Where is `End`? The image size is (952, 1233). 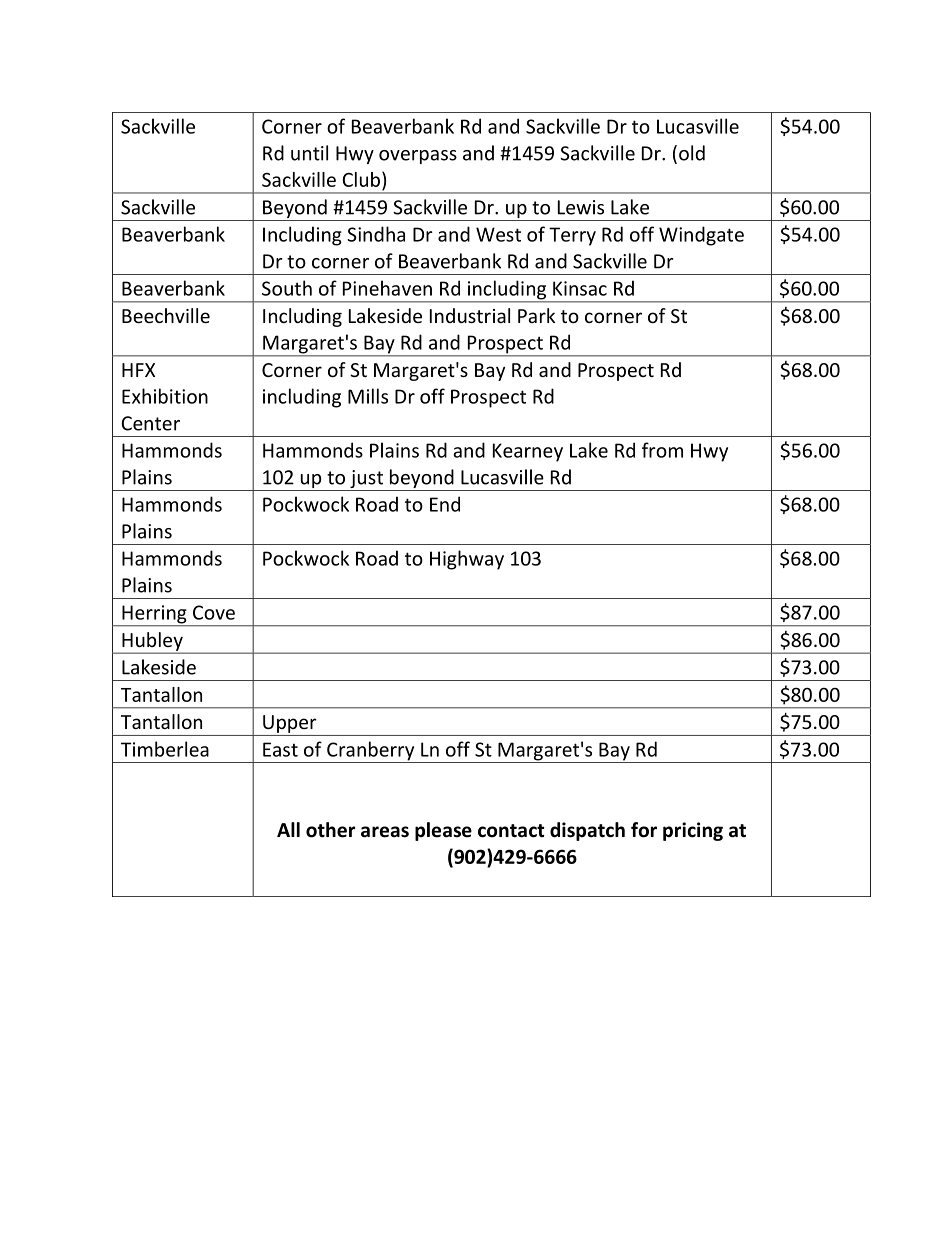
End is located at coordinates (445, 504).
